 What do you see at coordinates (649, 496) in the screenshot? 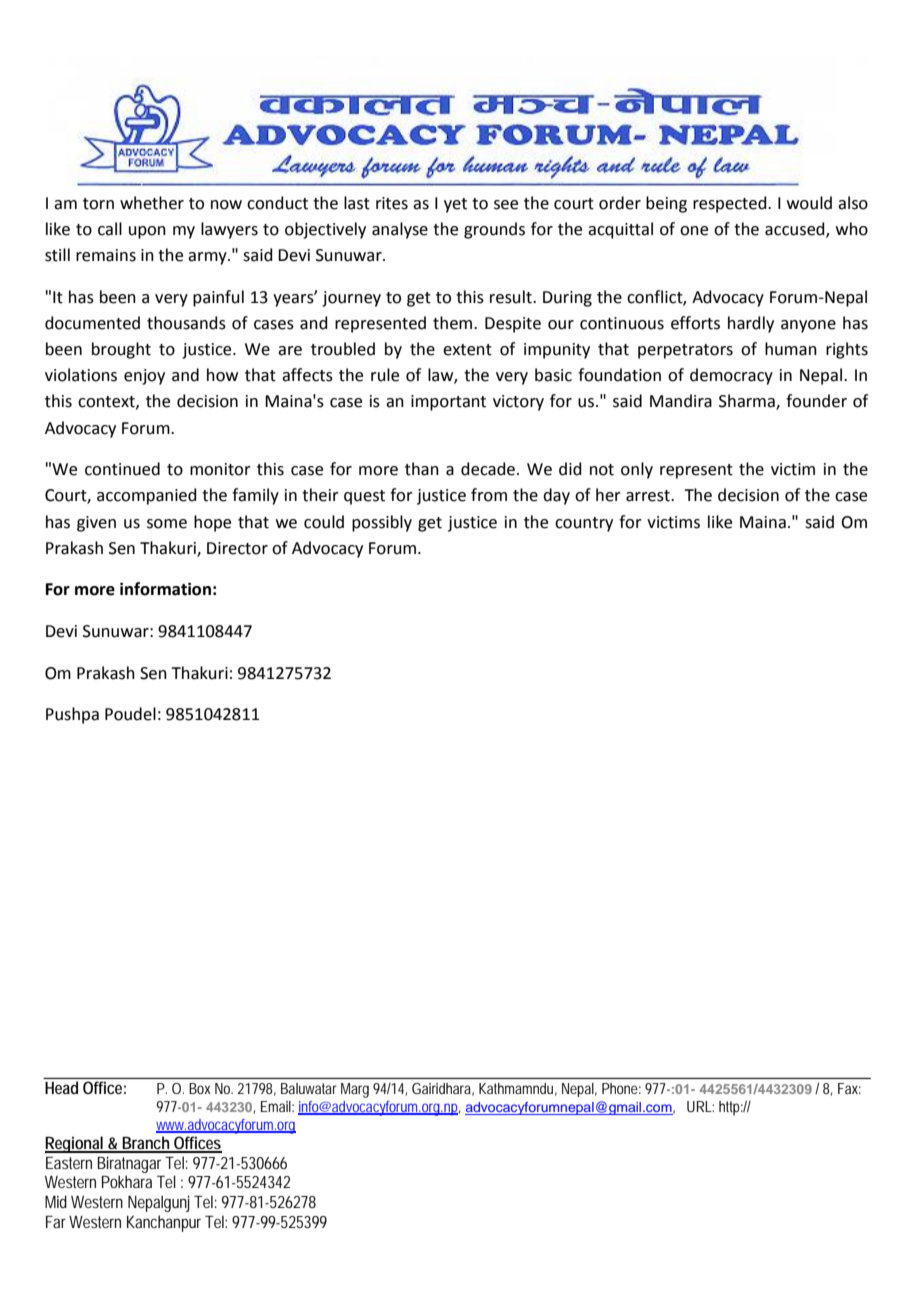
I see `arrest` at bounding box center [649, 496].
